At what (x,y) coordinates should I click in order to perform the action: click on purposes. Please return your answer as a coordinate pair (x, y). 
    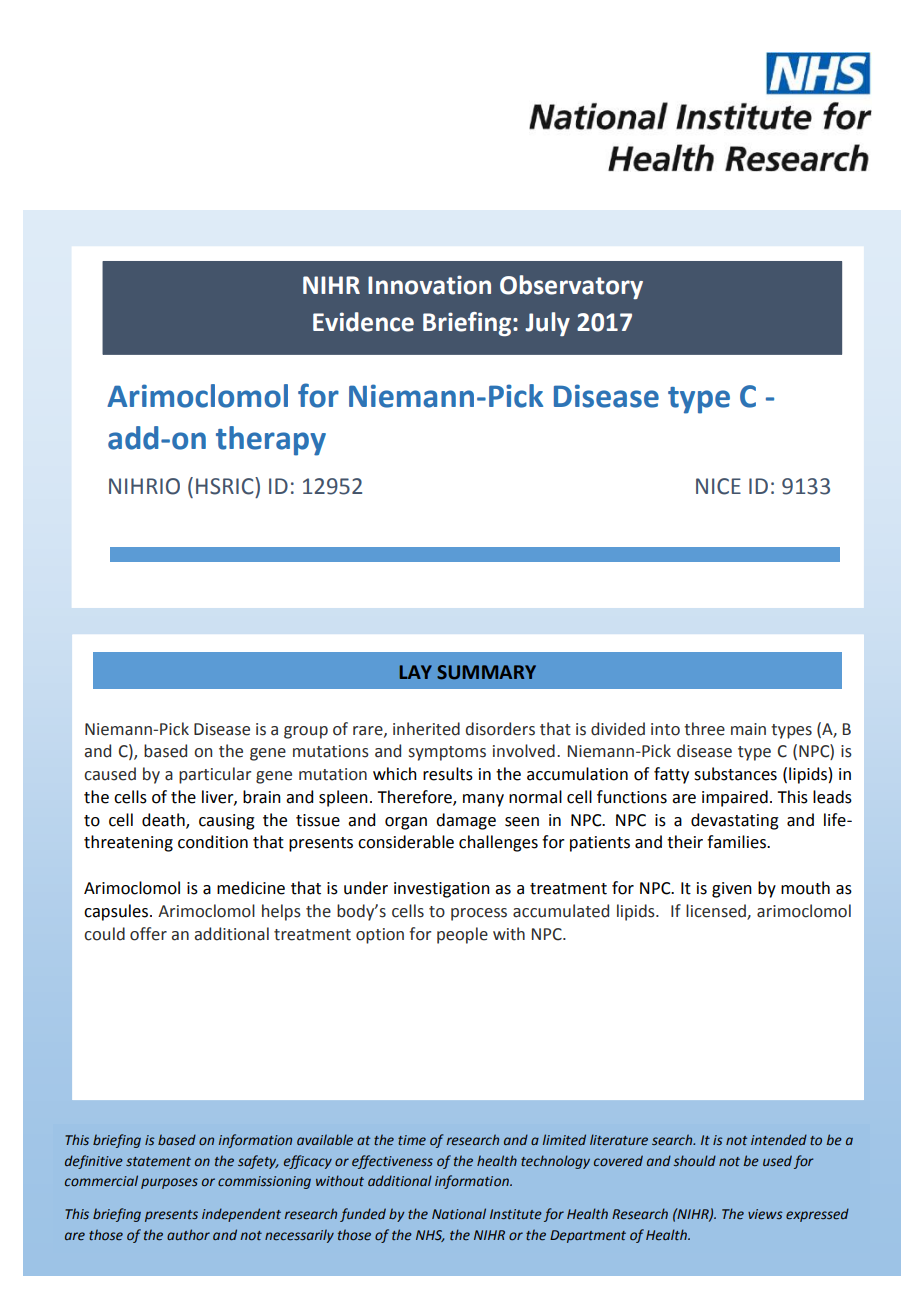
    Looking at the image, I should click on (169, 1183).
